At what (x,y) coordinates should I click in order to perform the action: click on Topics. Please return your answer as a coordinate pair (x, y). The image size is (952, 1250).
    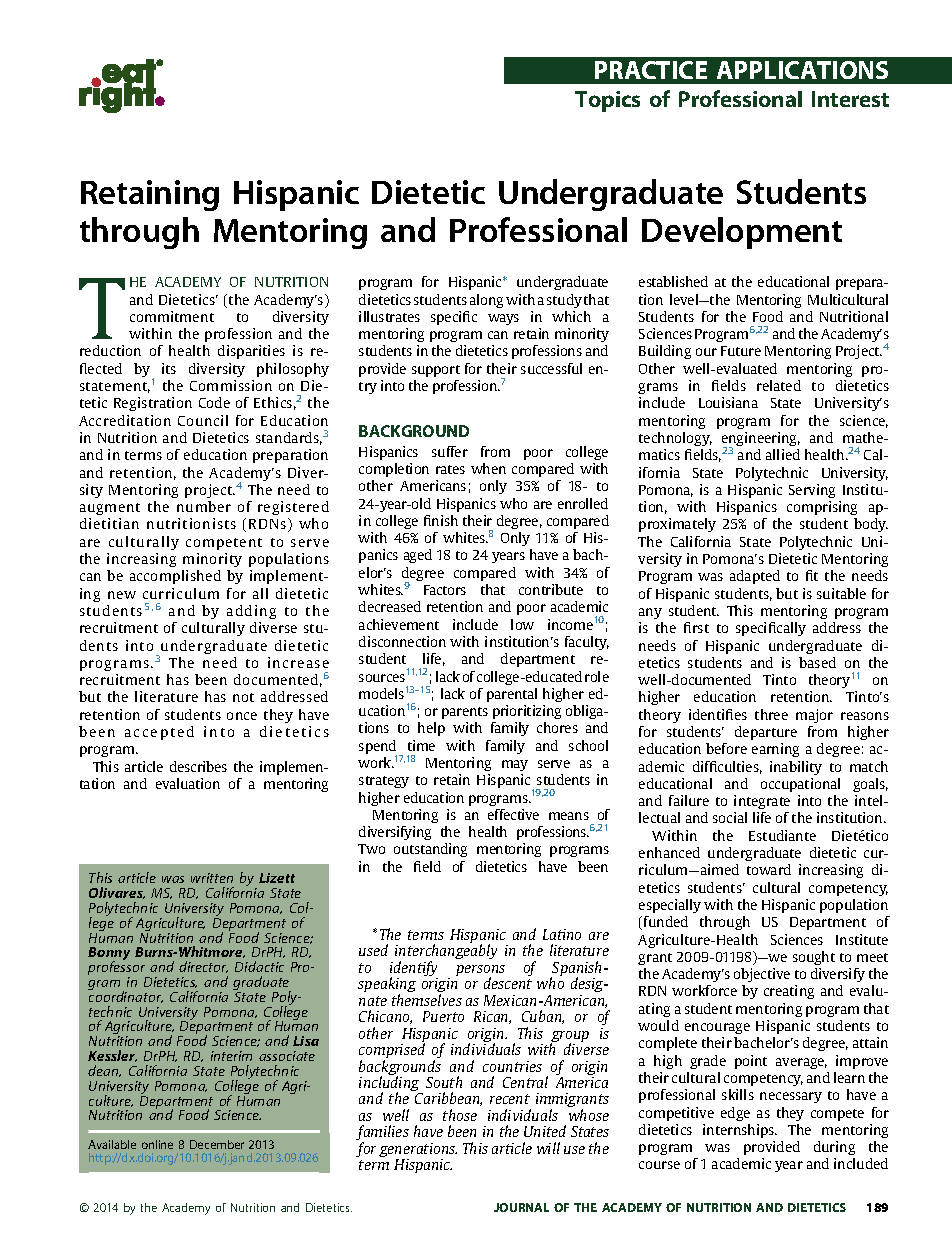
    Looking at the image, I should click on (607, 101).
